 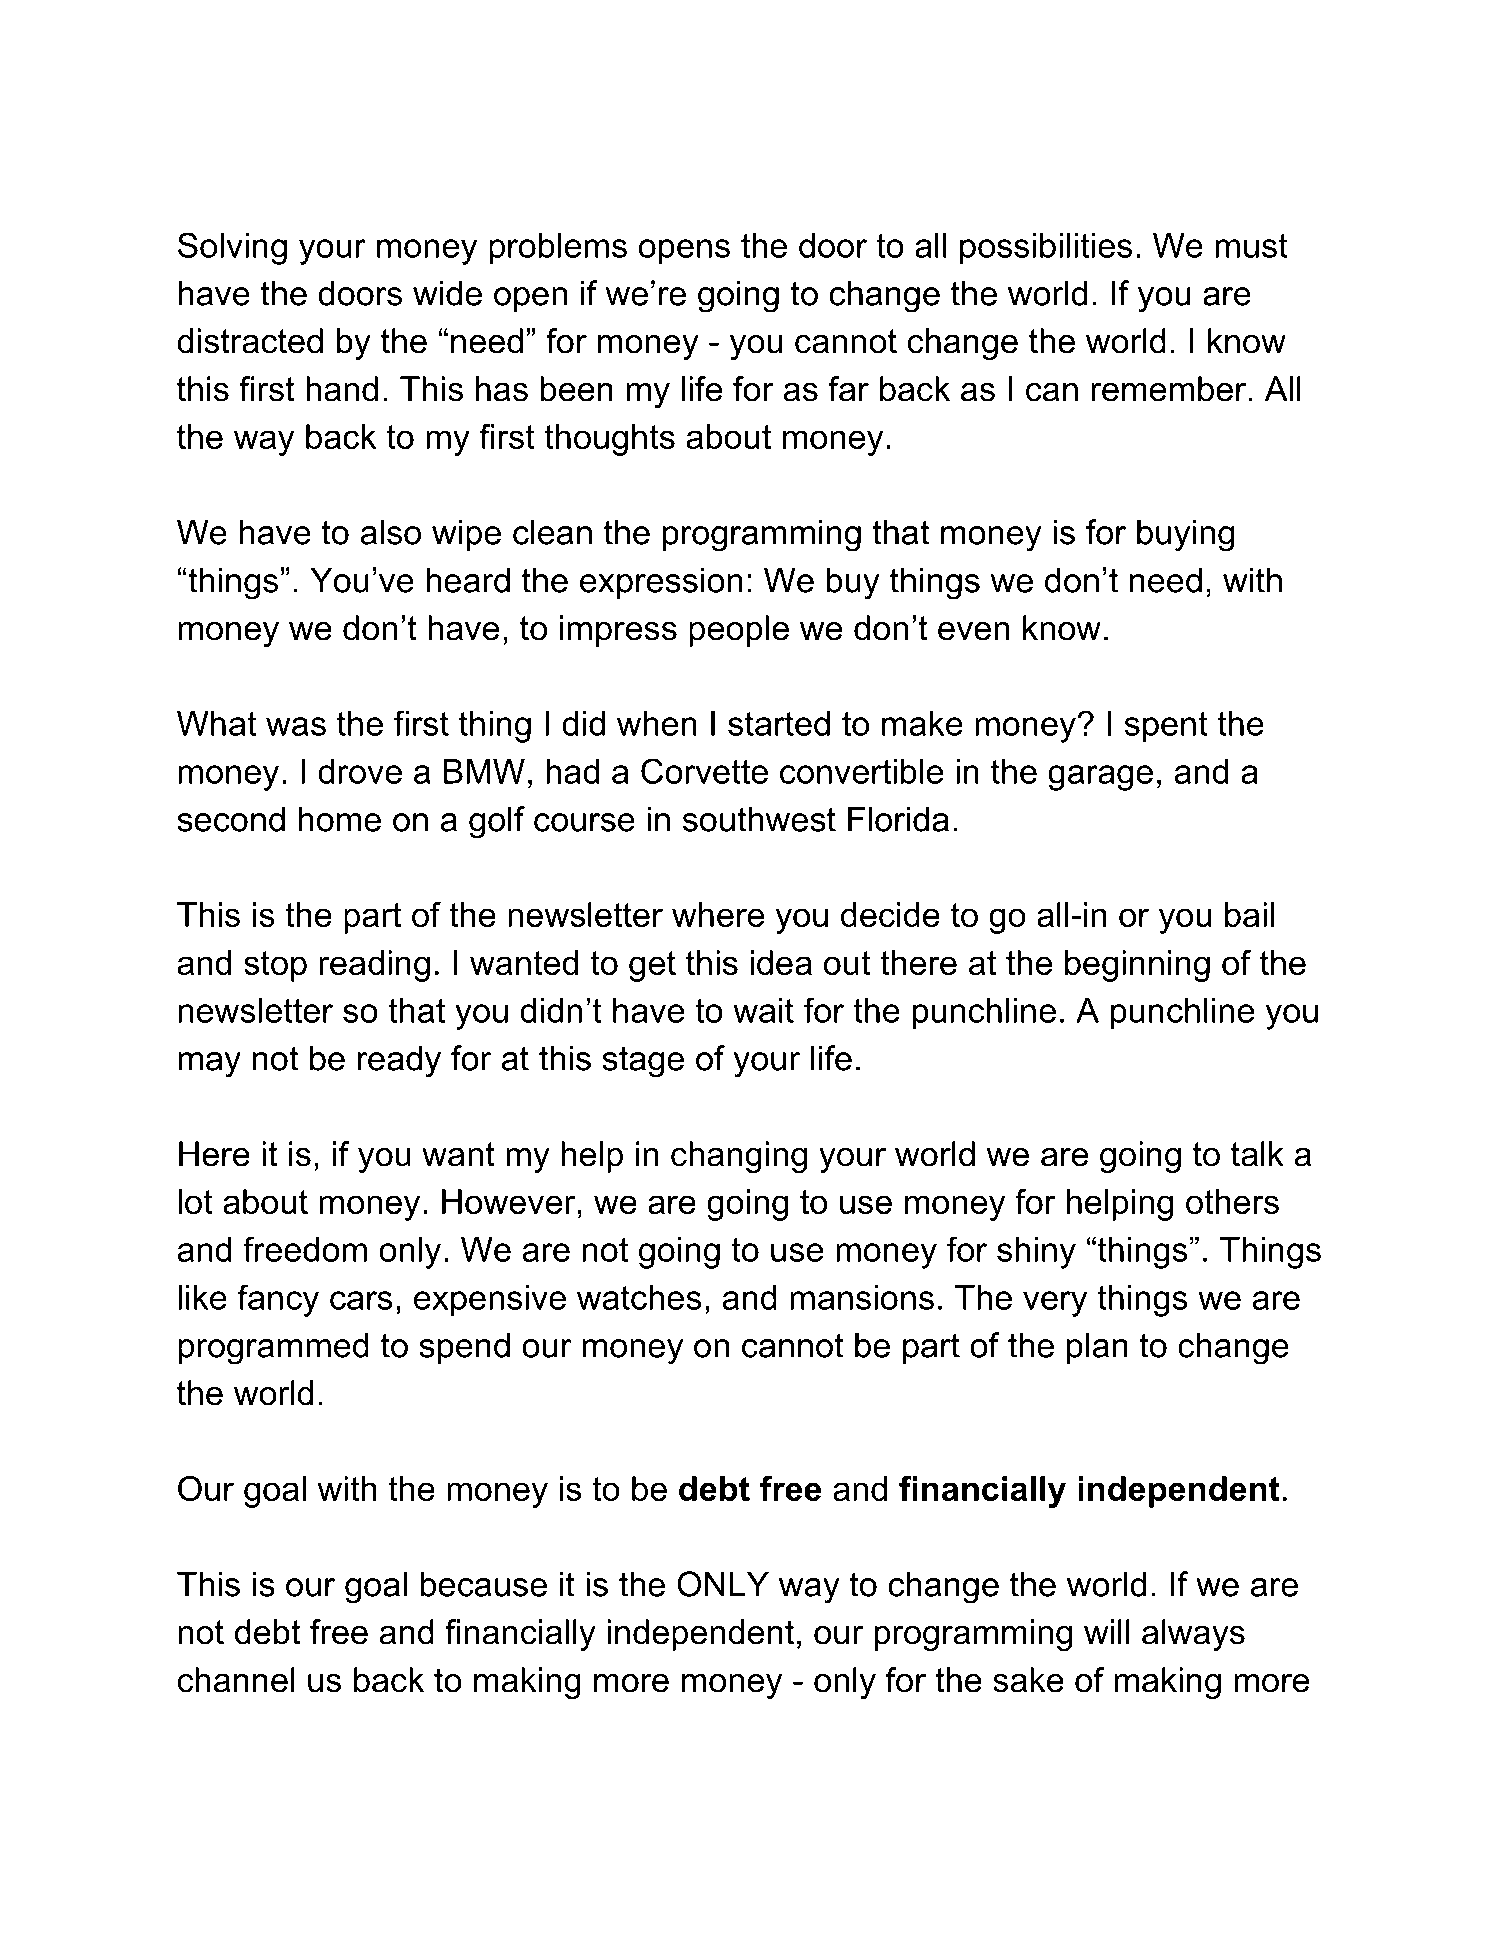 What do you see at coordinates (1137, 966) in the screenshot?
I see `beginning` at bounding box center [1137, 966].
